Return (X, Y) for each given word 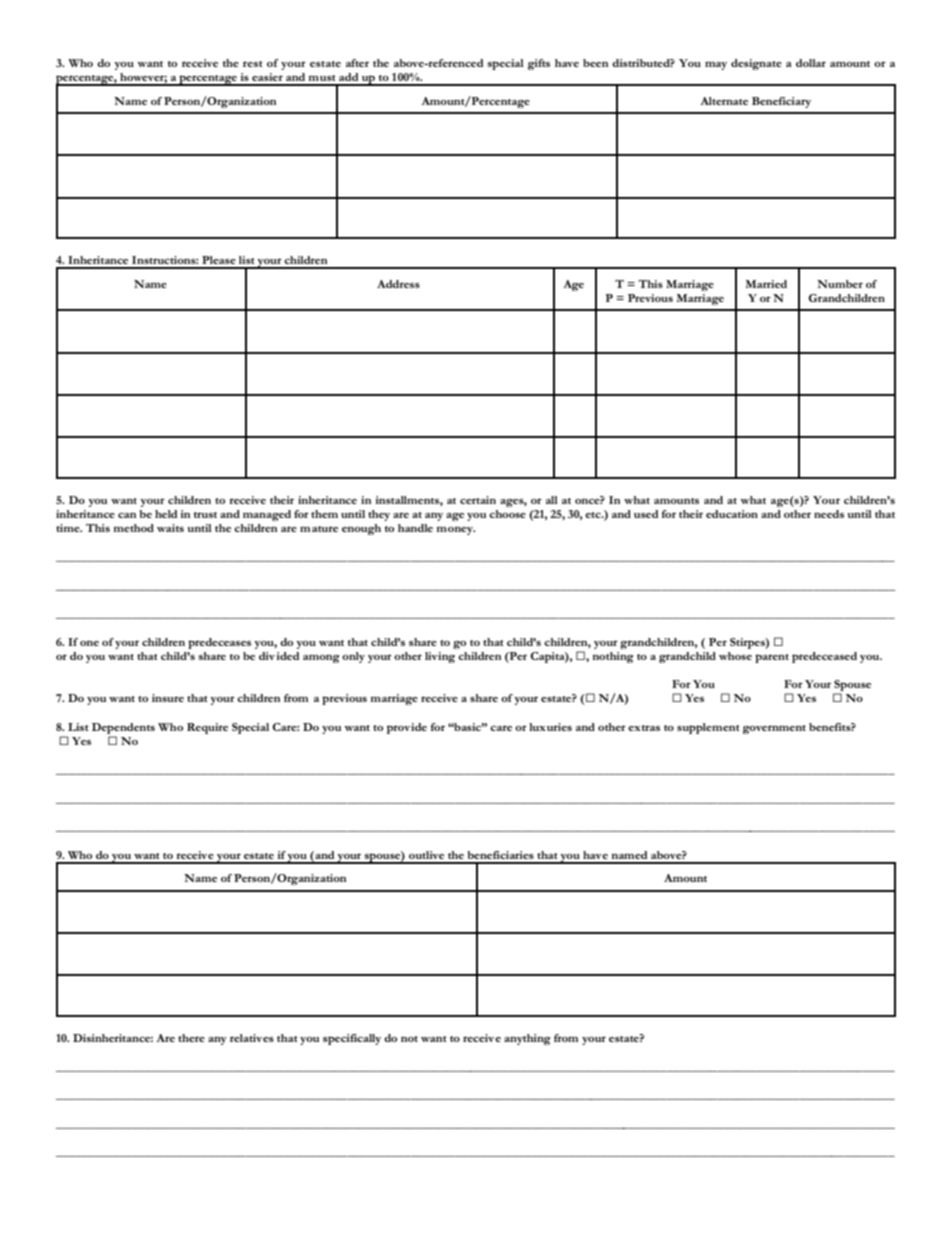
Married (766, 284)
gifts (539, 64)
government (774, 729)
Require (207, 728)
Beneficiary (781, 102)
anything (527, 1039)
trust (205, 515)
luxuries (550, 727)
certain (478, 500)
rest (253, 64)
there (191, 1038)
